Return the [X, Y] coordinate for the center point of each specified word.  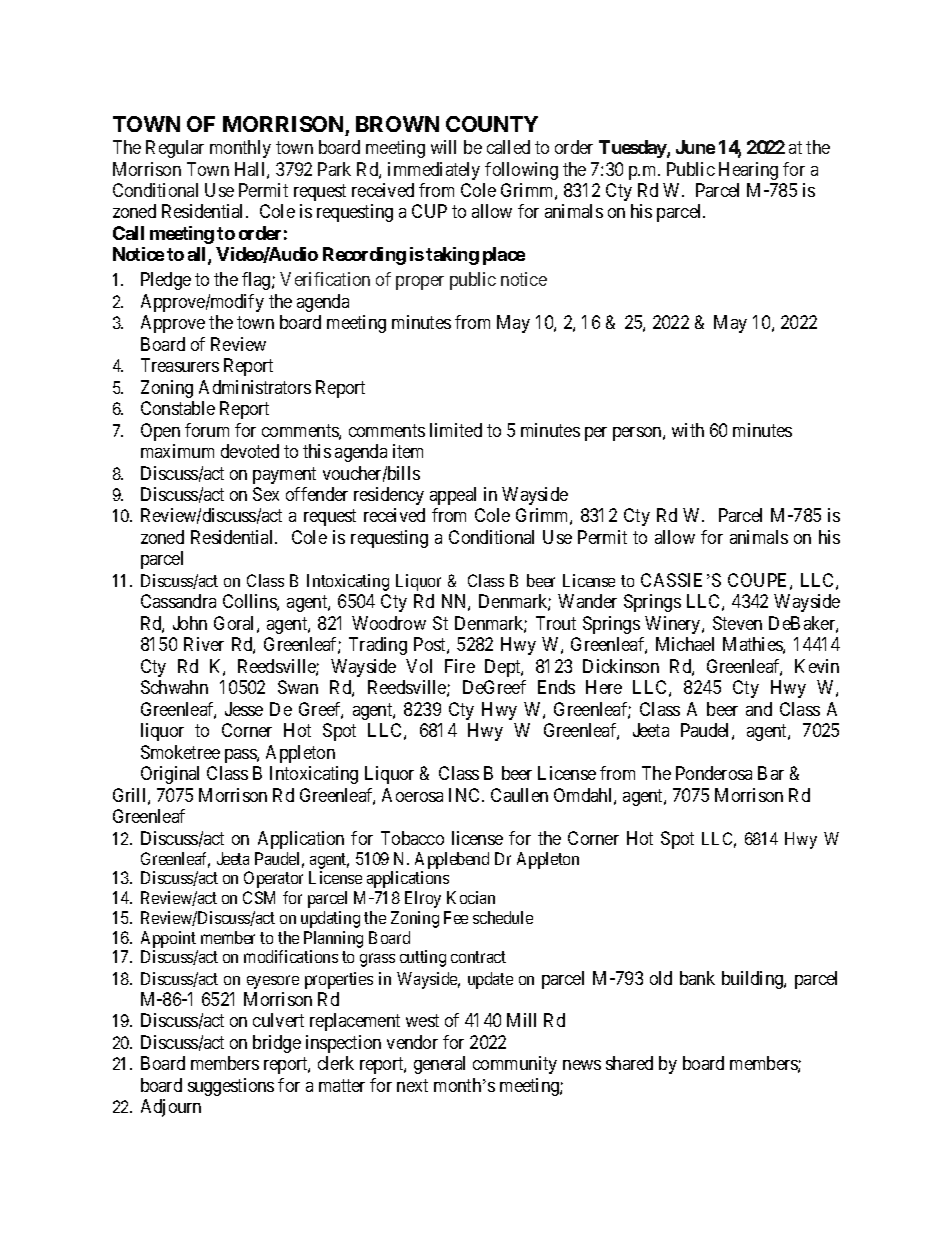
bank [697, 978]
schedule [503, 917]
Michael [685, 644]
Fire [460, 666]
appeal [453, 496]
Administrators [255, 387]
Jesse [244, 709]
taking [452, 256]
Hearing [748, 171]
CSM [259, 897]
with [688, 430]
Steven [737, 623]
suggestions [231, 1087]
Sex [266, 494]
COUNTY [492, 124]
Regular [175, 149]
